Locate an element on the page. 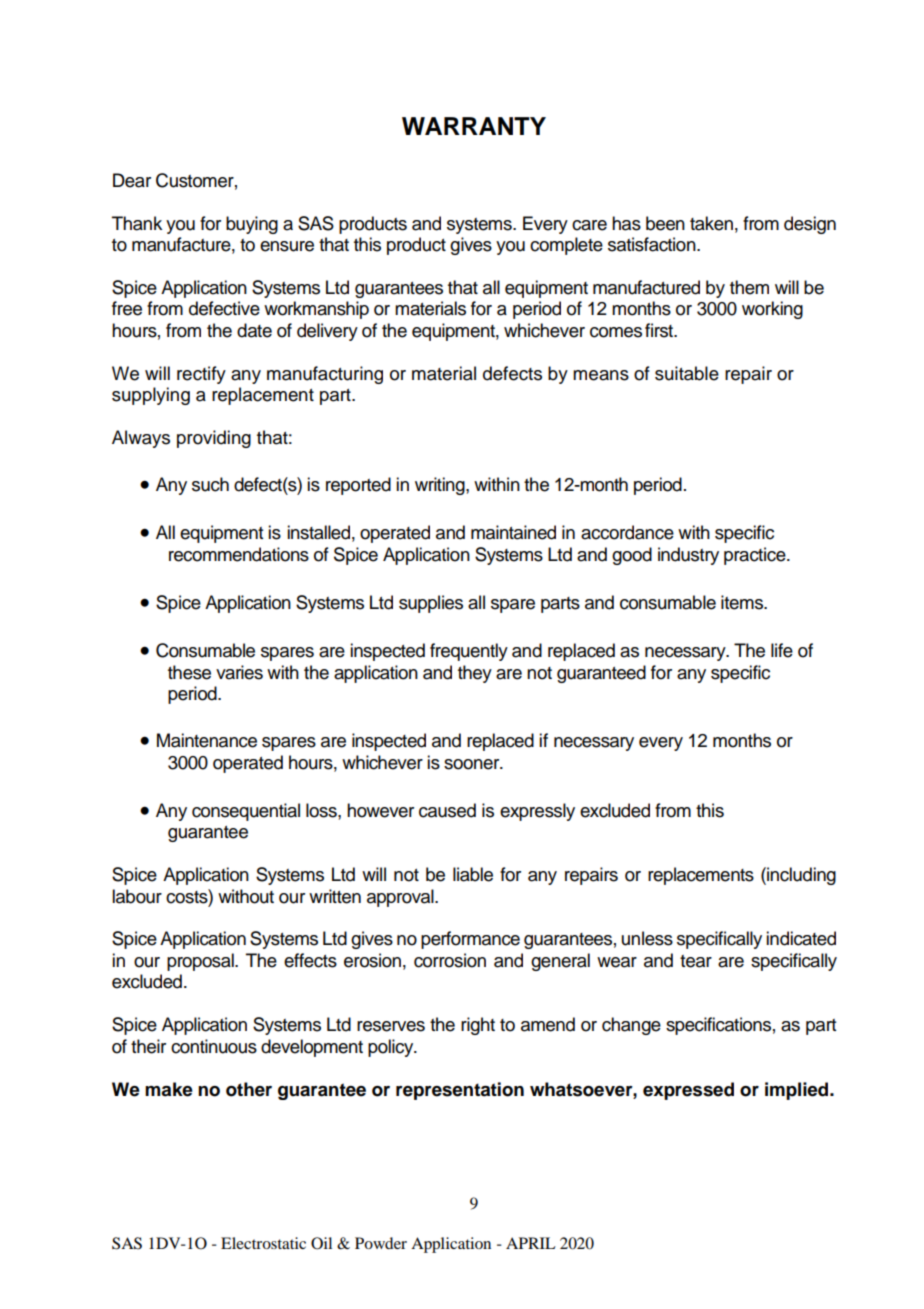 The height and width of the document is (1309, 924). indicated is located at coordinates (801, 938).
